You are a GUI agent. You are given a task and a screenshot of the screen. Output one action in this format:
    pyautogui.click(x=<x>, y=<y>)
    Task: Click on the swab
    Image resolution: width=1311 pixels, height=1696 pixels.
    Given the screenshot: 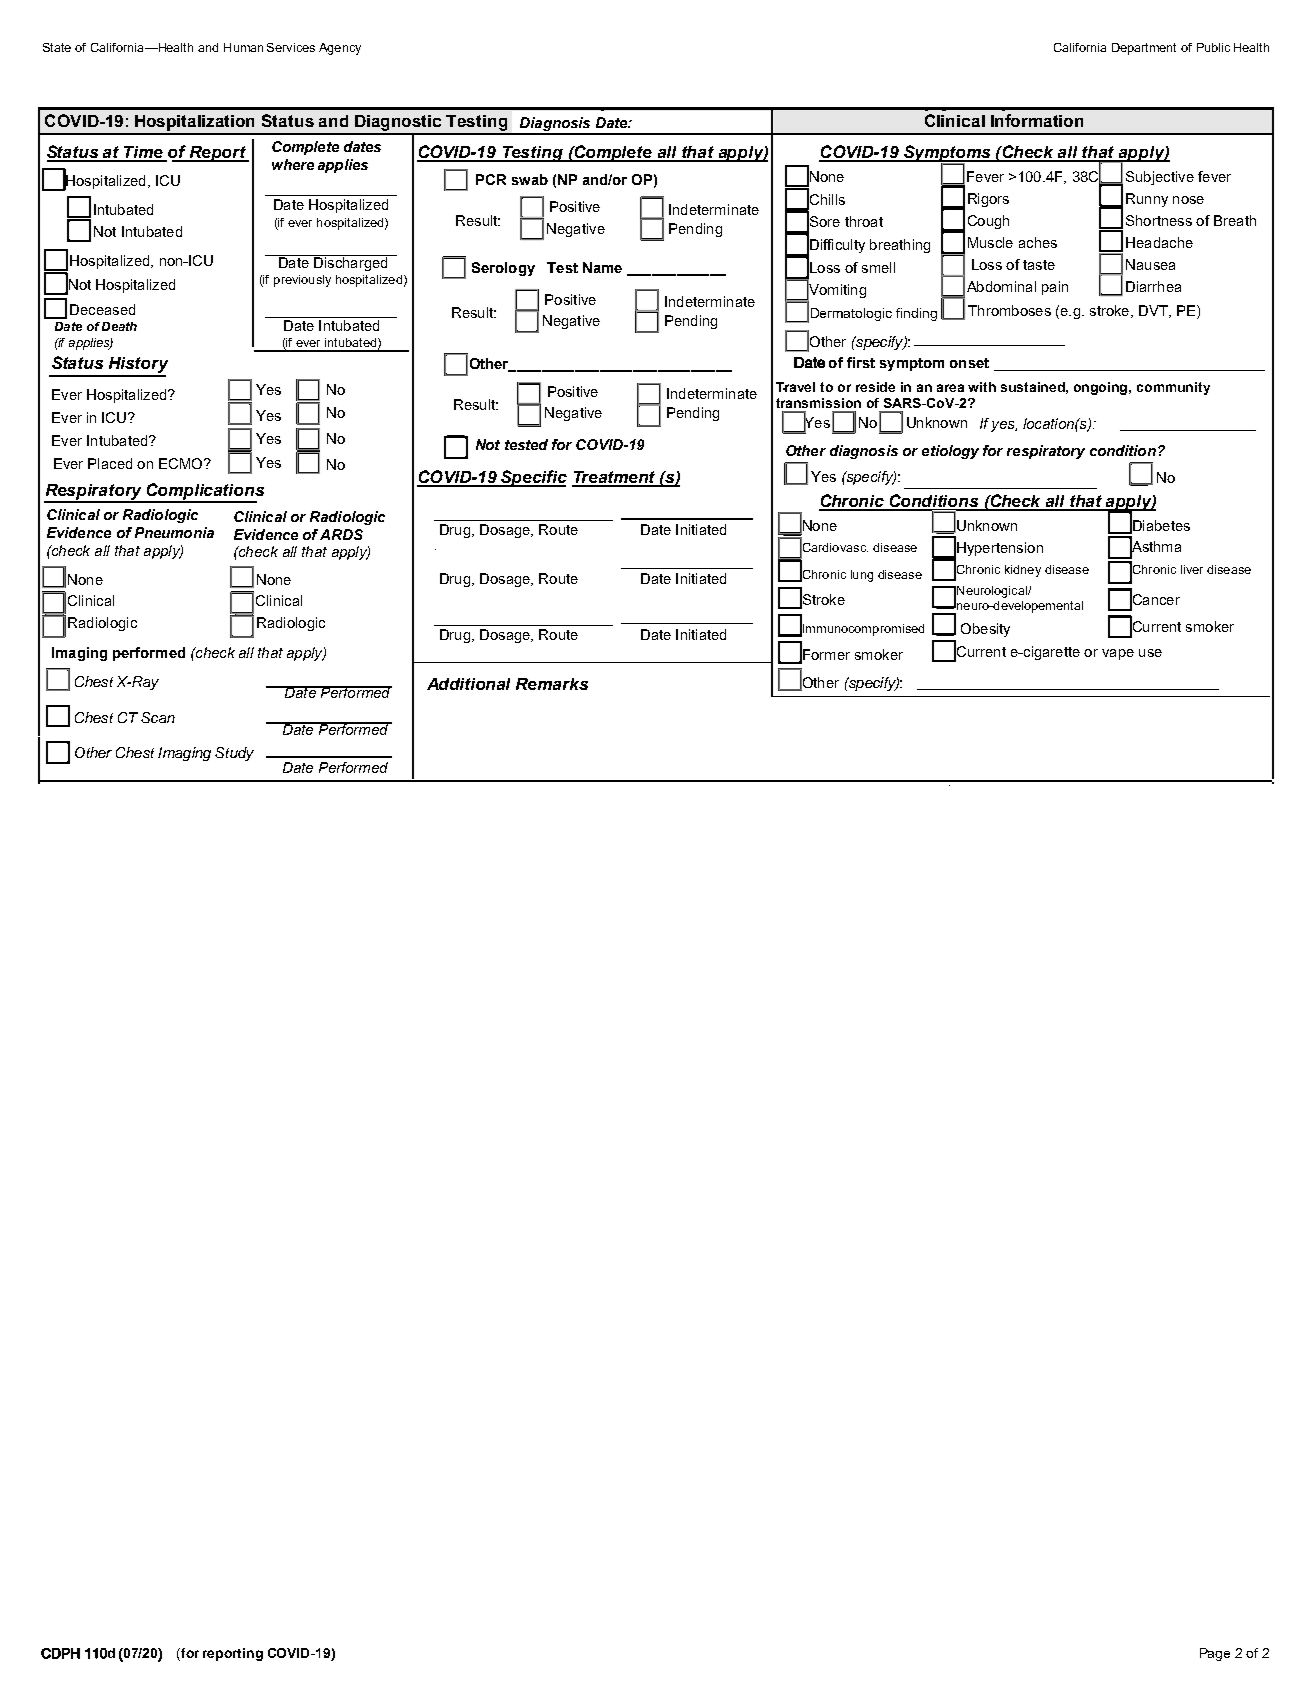 What is the action you would take?
    pyautogui.click(x=530, y=179)
